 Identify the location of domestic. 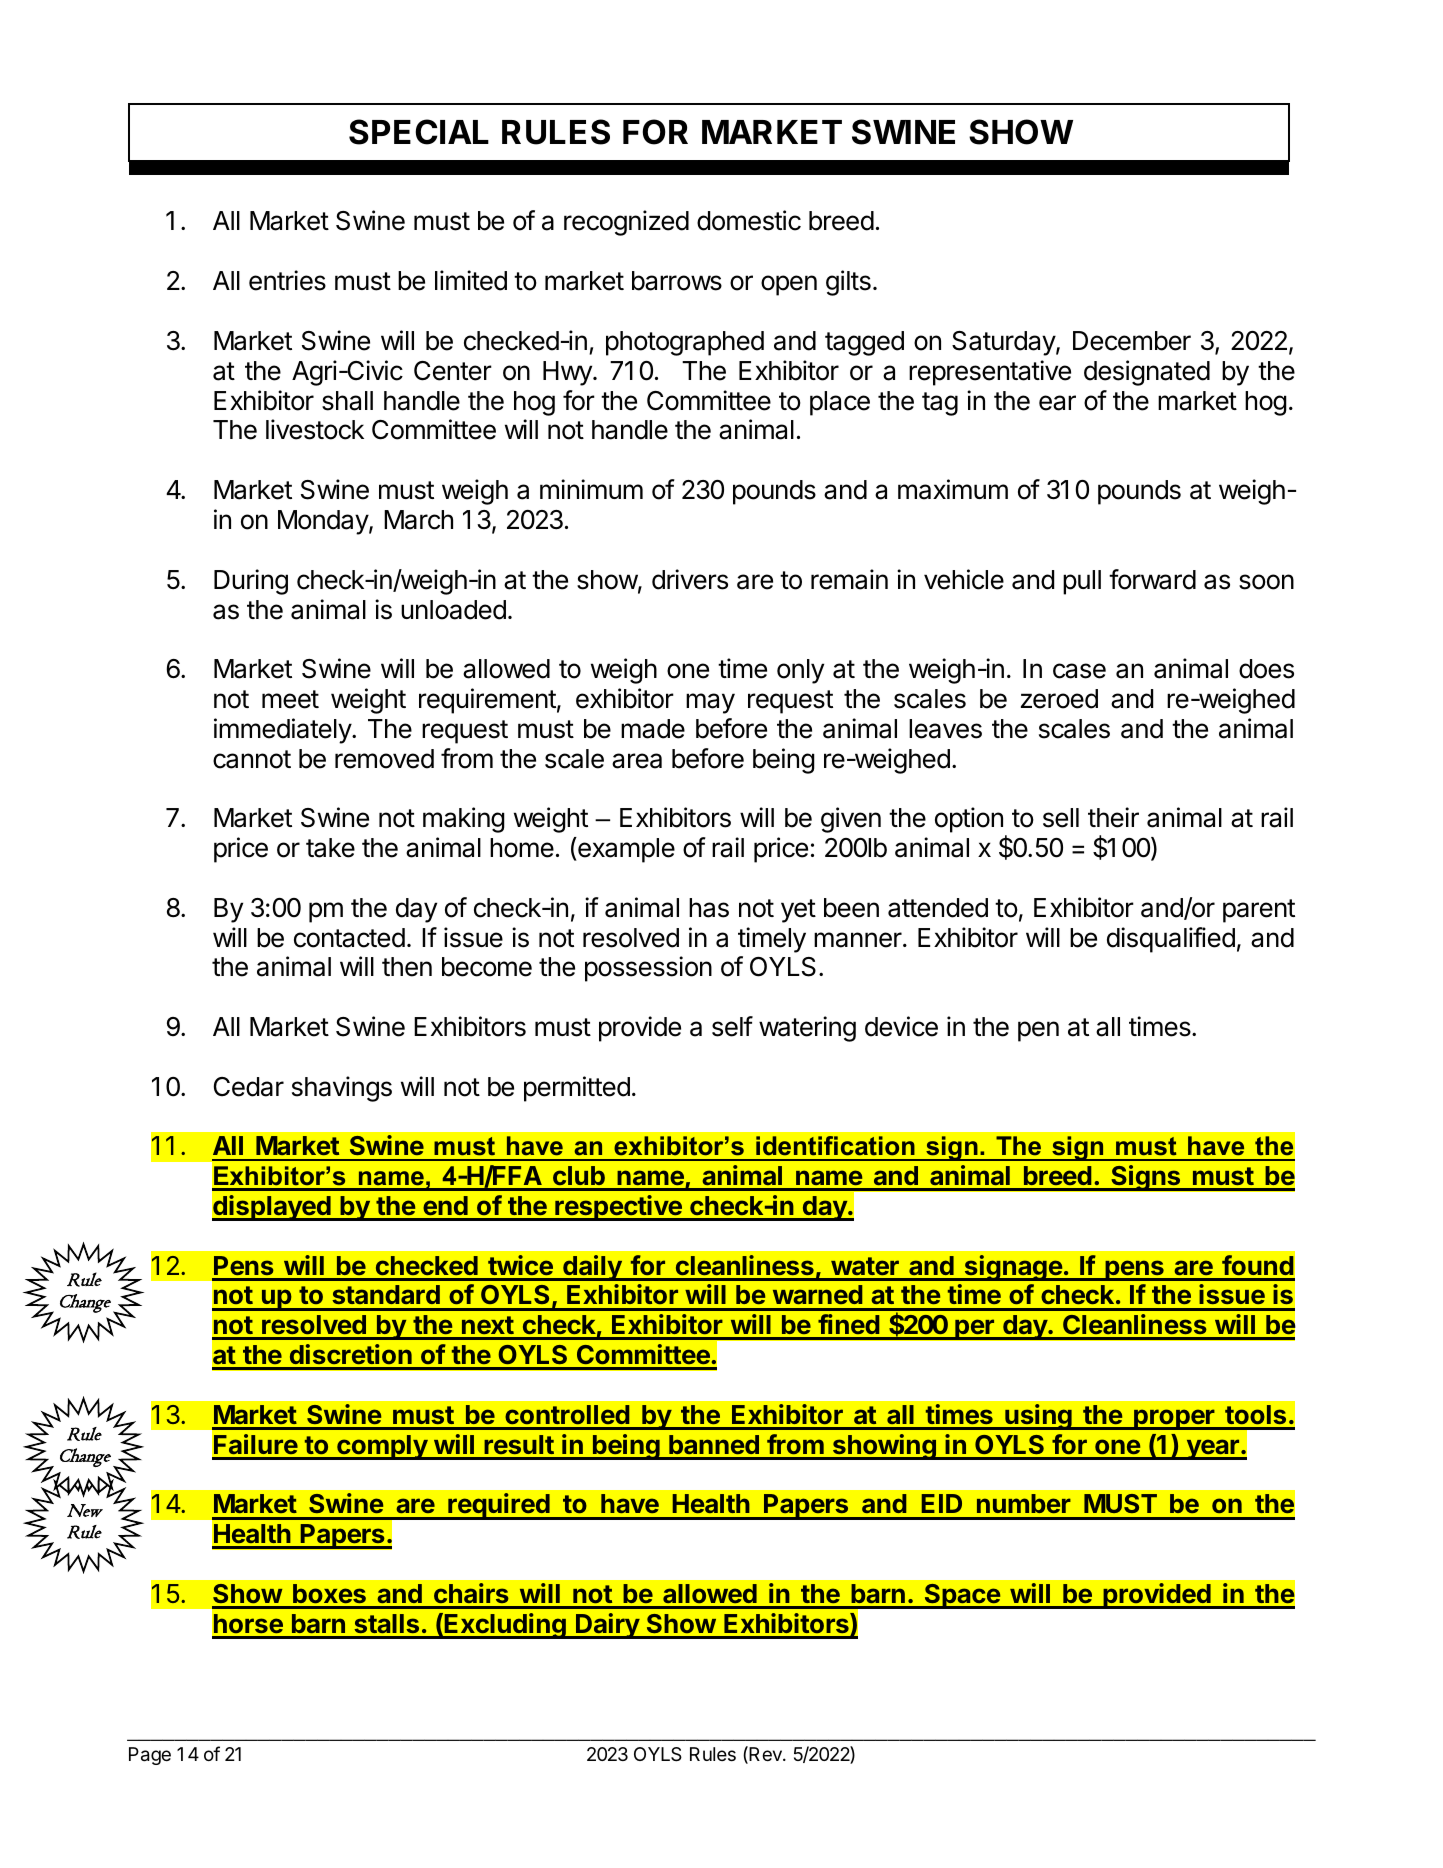
(749, 220).
